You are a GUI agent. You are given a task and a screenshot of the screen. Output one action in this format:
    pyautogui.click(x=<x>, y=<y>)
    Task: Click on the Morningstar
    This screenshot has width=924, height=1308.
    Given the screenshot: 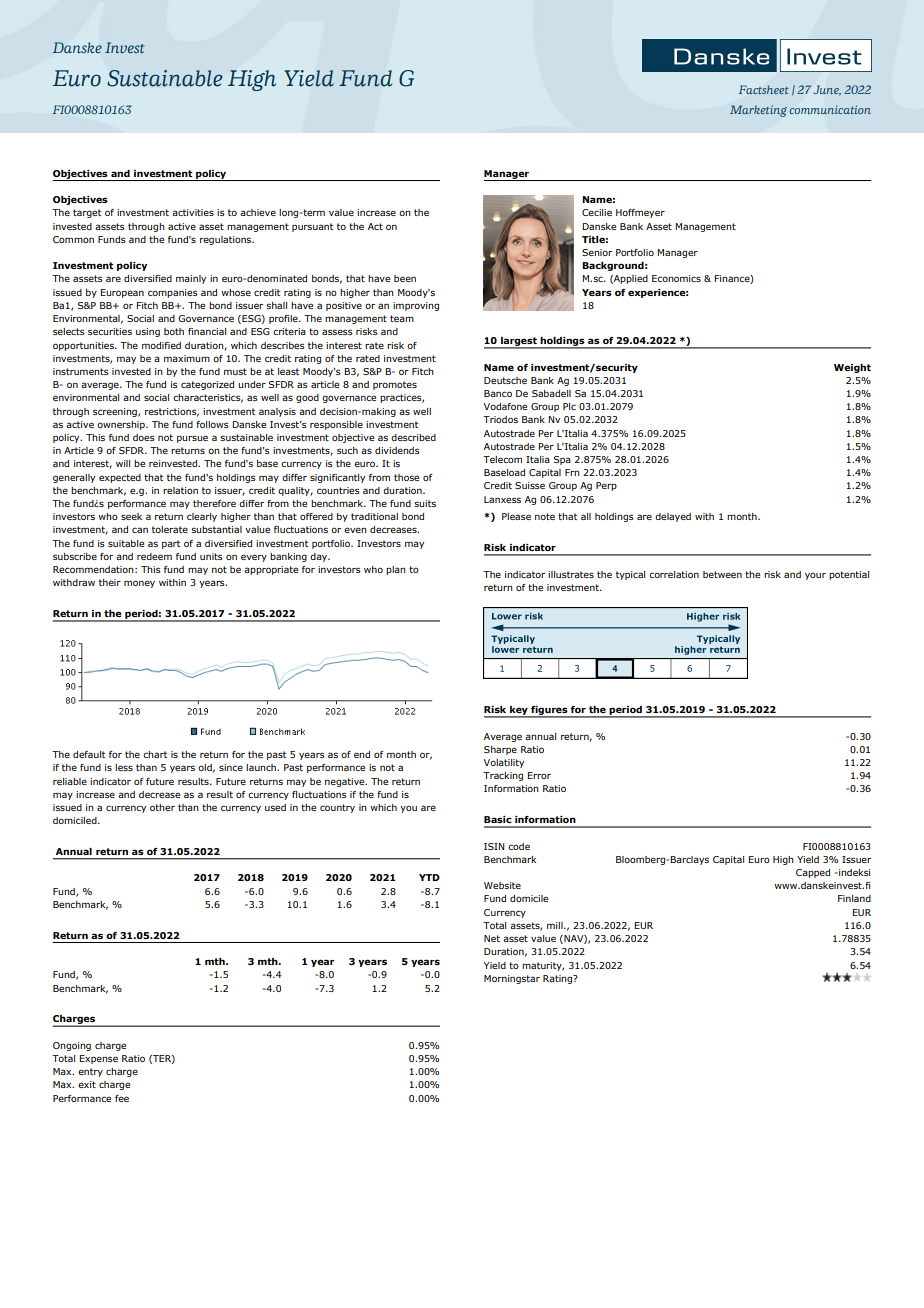 What is the action you would take?
    pyautogui.click(x=512, y=979)
